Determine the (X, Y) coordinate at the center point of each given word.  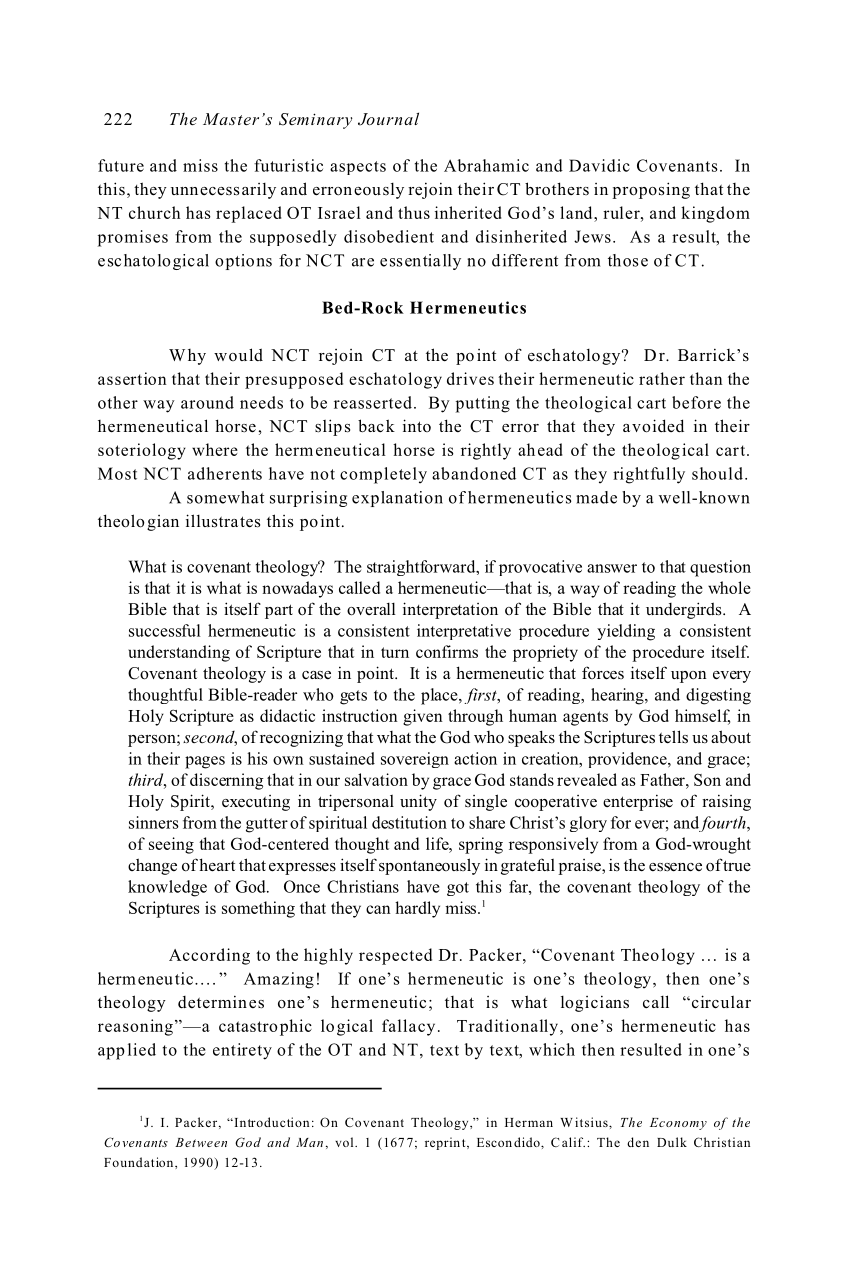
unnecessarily (223, 191)
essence (675, 867)
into (417, 425)
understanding (179, 653)
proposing (651, 190)
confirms (447, 651)
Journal (388, 119)
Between (201, 1142)
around (207, 402)
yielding (626, 632)
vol (345, 1142)
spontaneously (429, 866)
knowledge (167, 888)
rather (662, 378)
